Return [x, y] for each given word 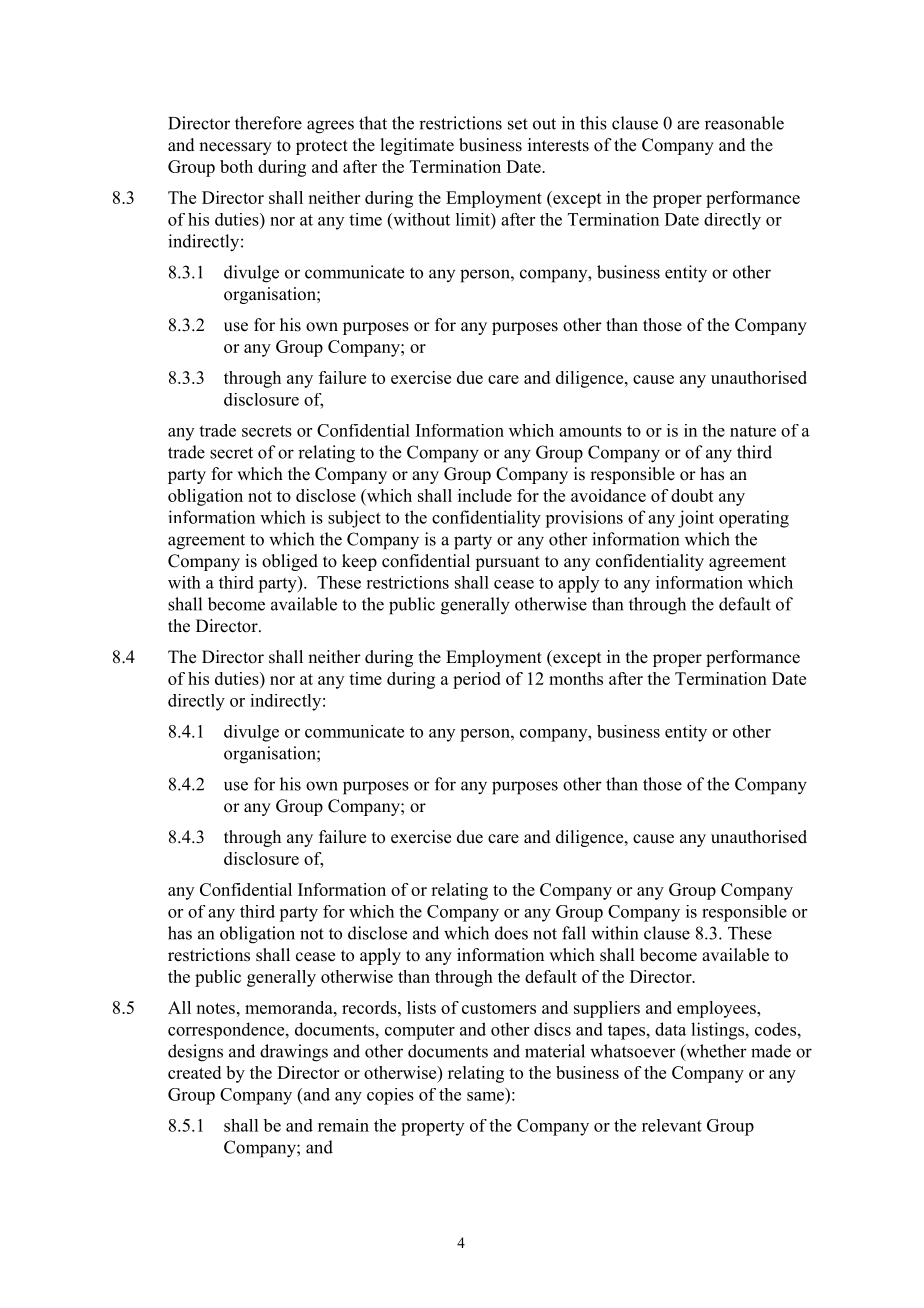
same [487, 1097]
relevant [672, 1125]
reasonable [744, 123]
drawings [294, 1053]
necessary [235, 148]
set [518, 124]
